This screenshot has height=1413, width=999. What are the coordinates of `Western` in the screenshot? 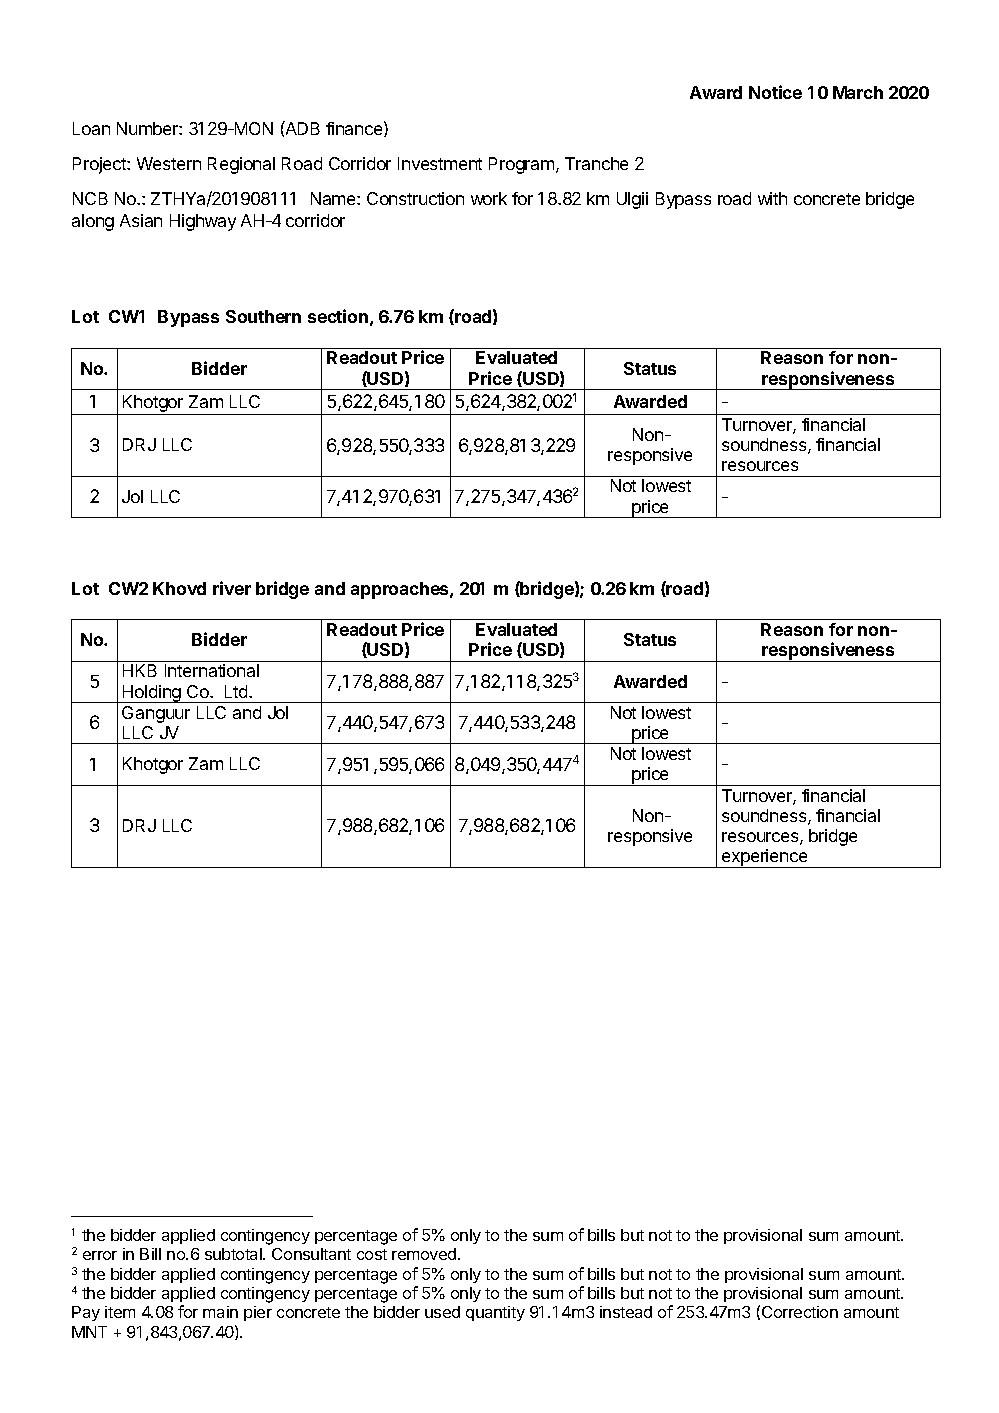 It's located at (169, 163).
